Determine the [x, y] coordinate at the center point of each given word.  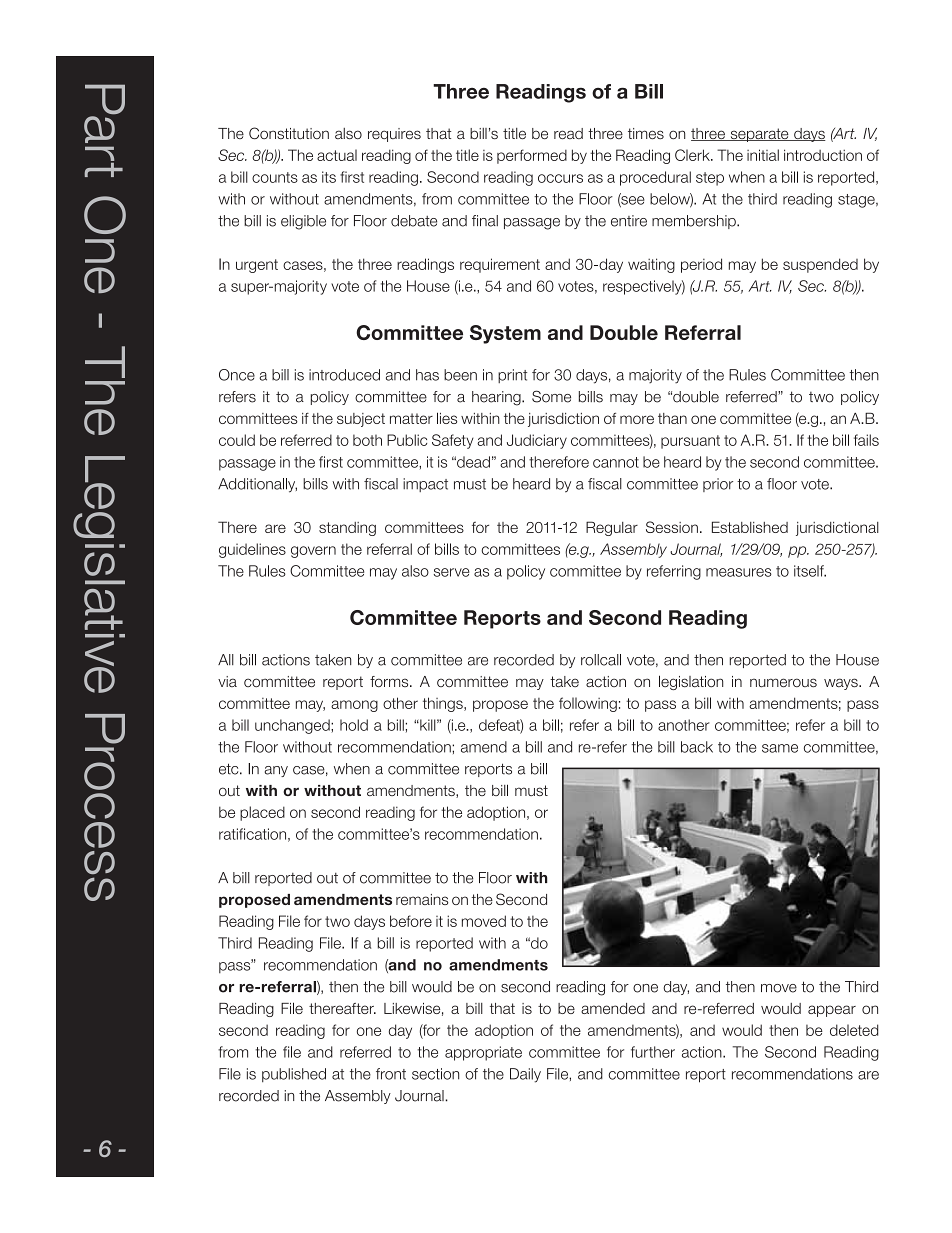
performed [532, 156]
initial [763, 155]
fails [866, 440]
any [276, 771]
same [780, 748]
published [294, 1075]
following [588, 704]
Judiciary [537, 441]
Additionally [257, 485]
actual [337, 155]
